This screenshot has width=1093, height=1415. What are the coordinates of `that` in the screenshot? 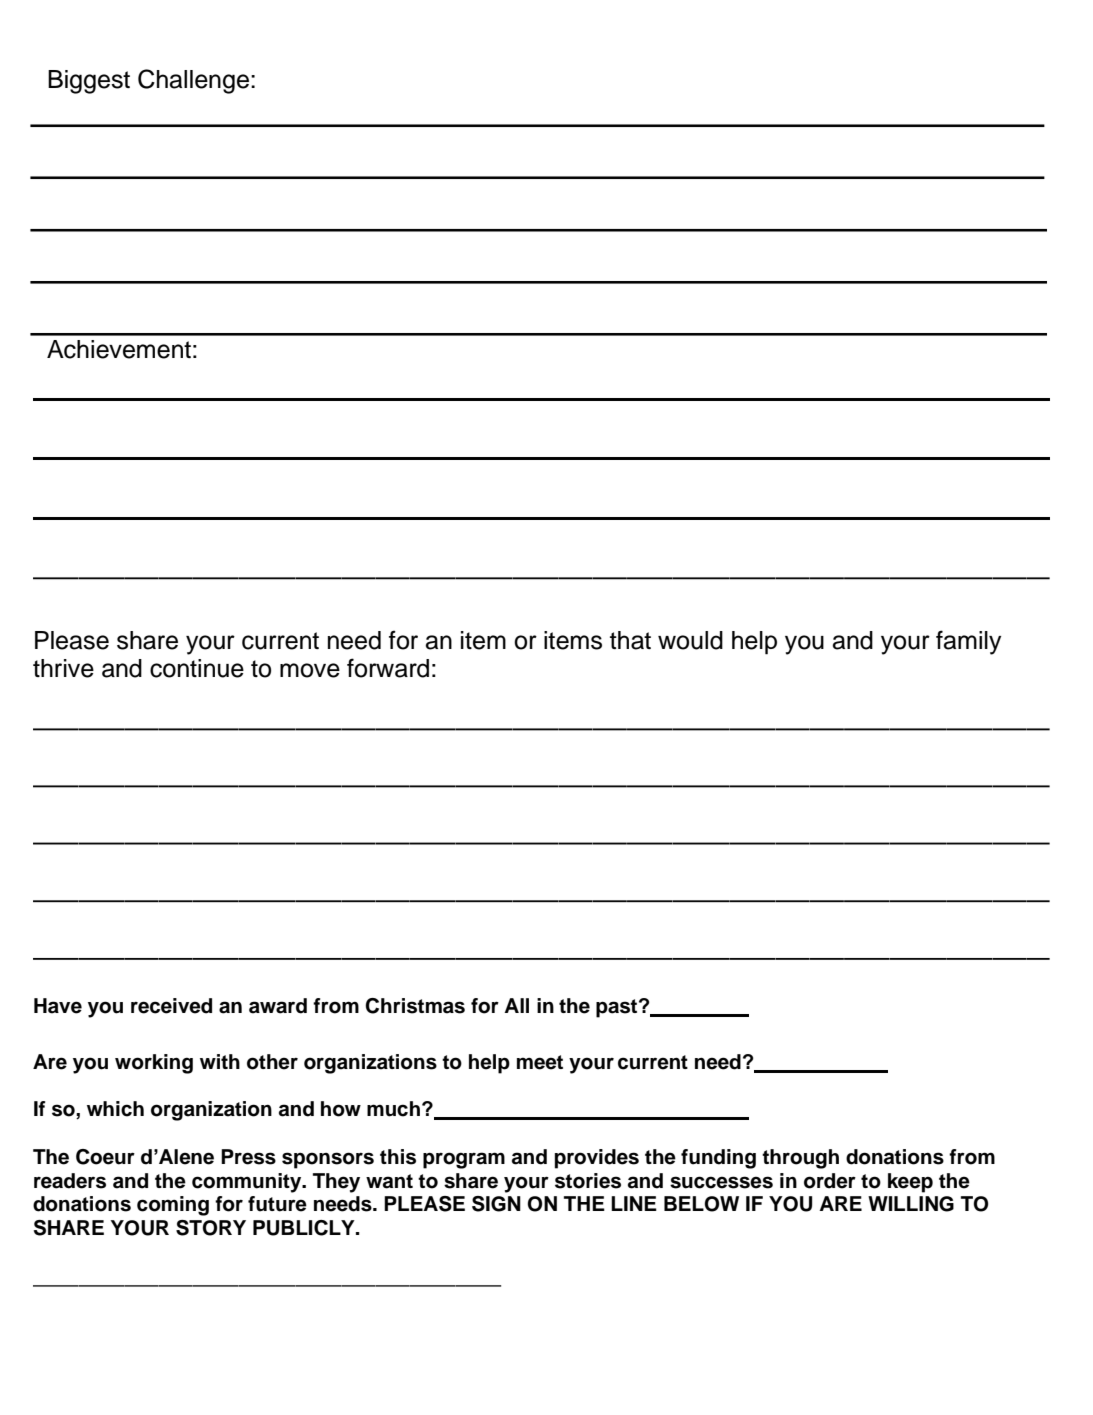 It's located at (630, 640).
